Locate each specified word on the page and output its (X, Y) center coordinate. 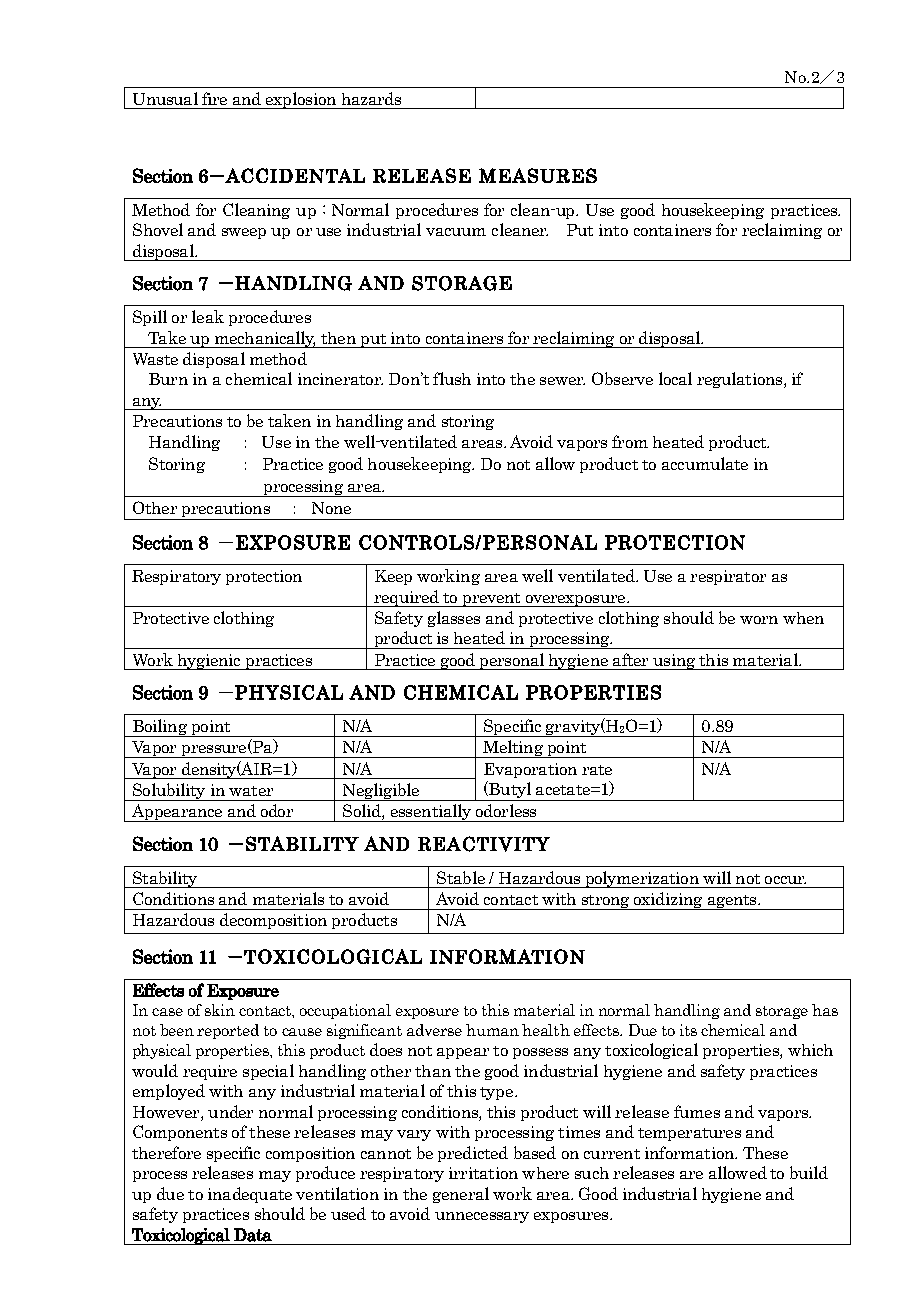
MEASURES (538, 175)
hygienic (209, 662)
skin (220, 1010)
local (675, 378)
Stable (461, 877)
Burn (168, 379)
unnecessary (482, 1217)
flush (452, 378)
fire (214, 98)
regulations (741, 380)
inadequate (250, 1195)
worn (759, 620)
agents (732, 902)
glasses (454, 619)
